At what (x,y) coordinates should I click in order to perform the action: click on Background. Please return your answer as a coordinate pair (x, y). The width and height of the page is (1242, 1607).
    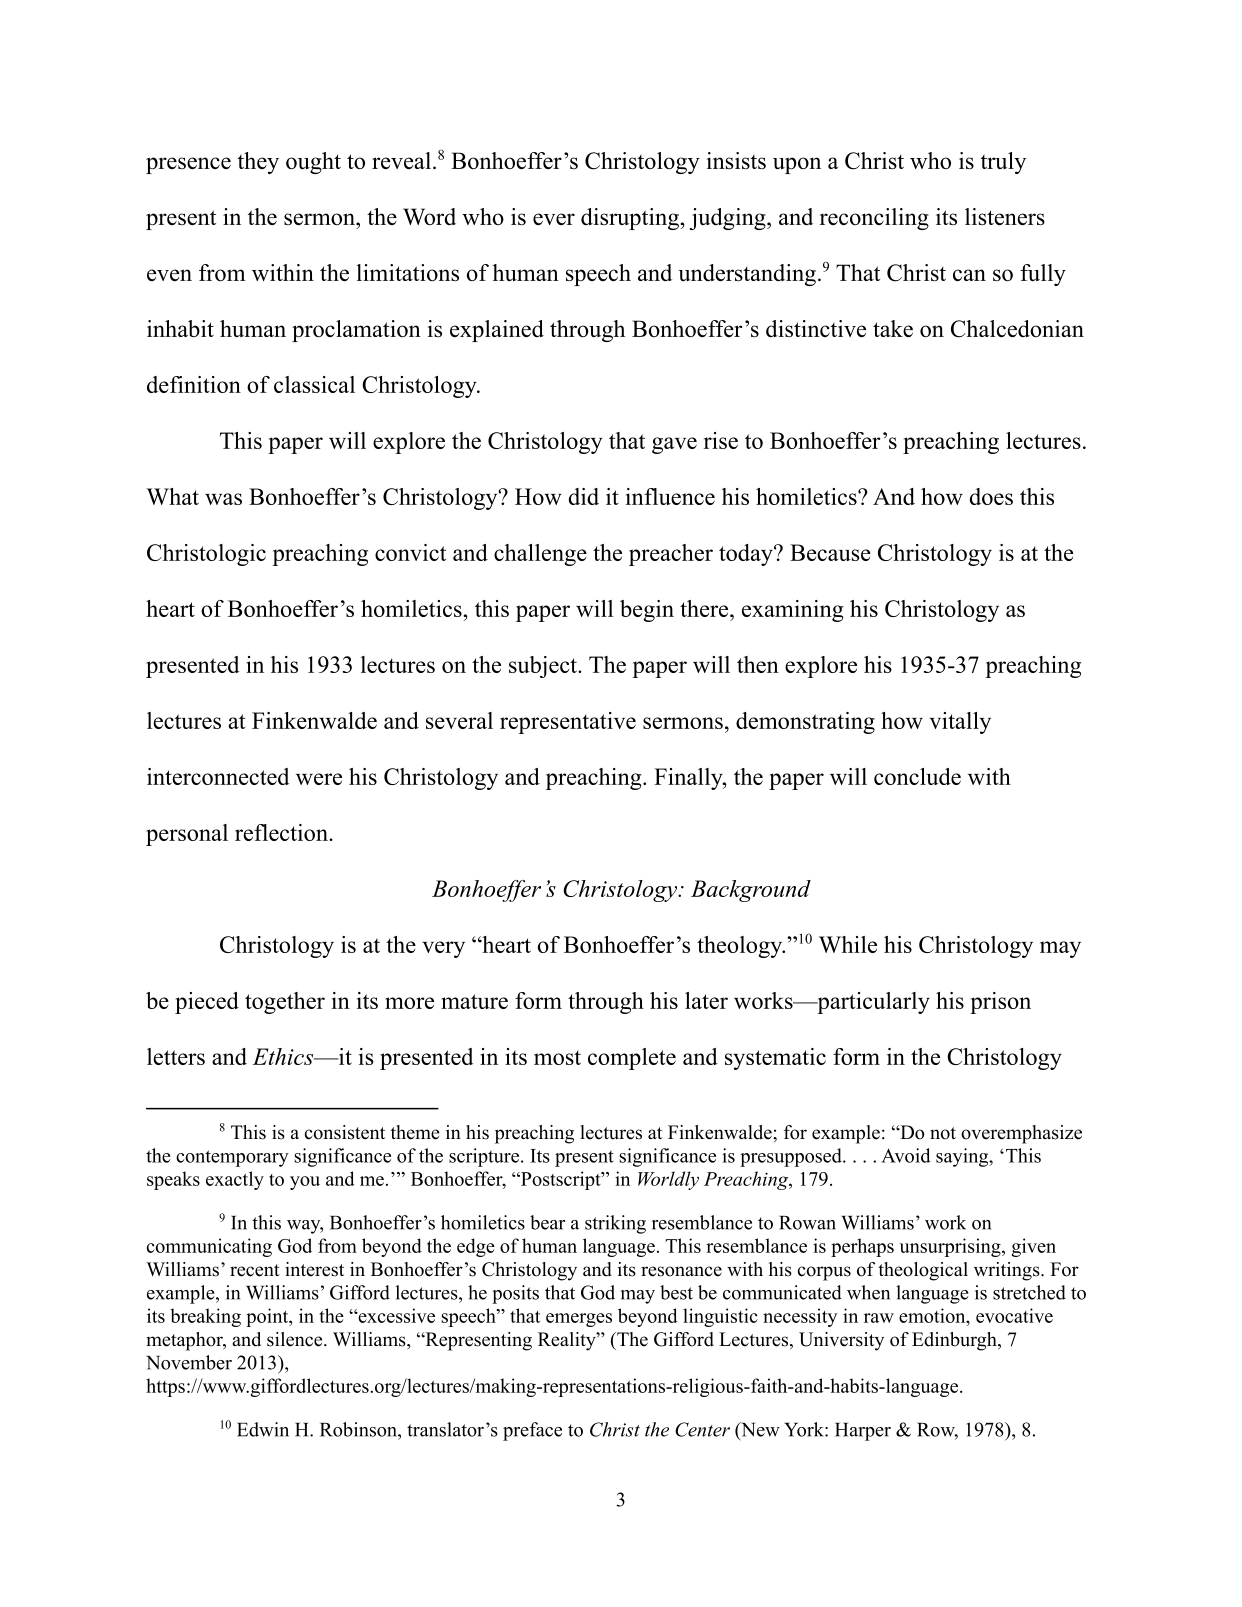
    Looking at the image, I should click on (751, 891).
